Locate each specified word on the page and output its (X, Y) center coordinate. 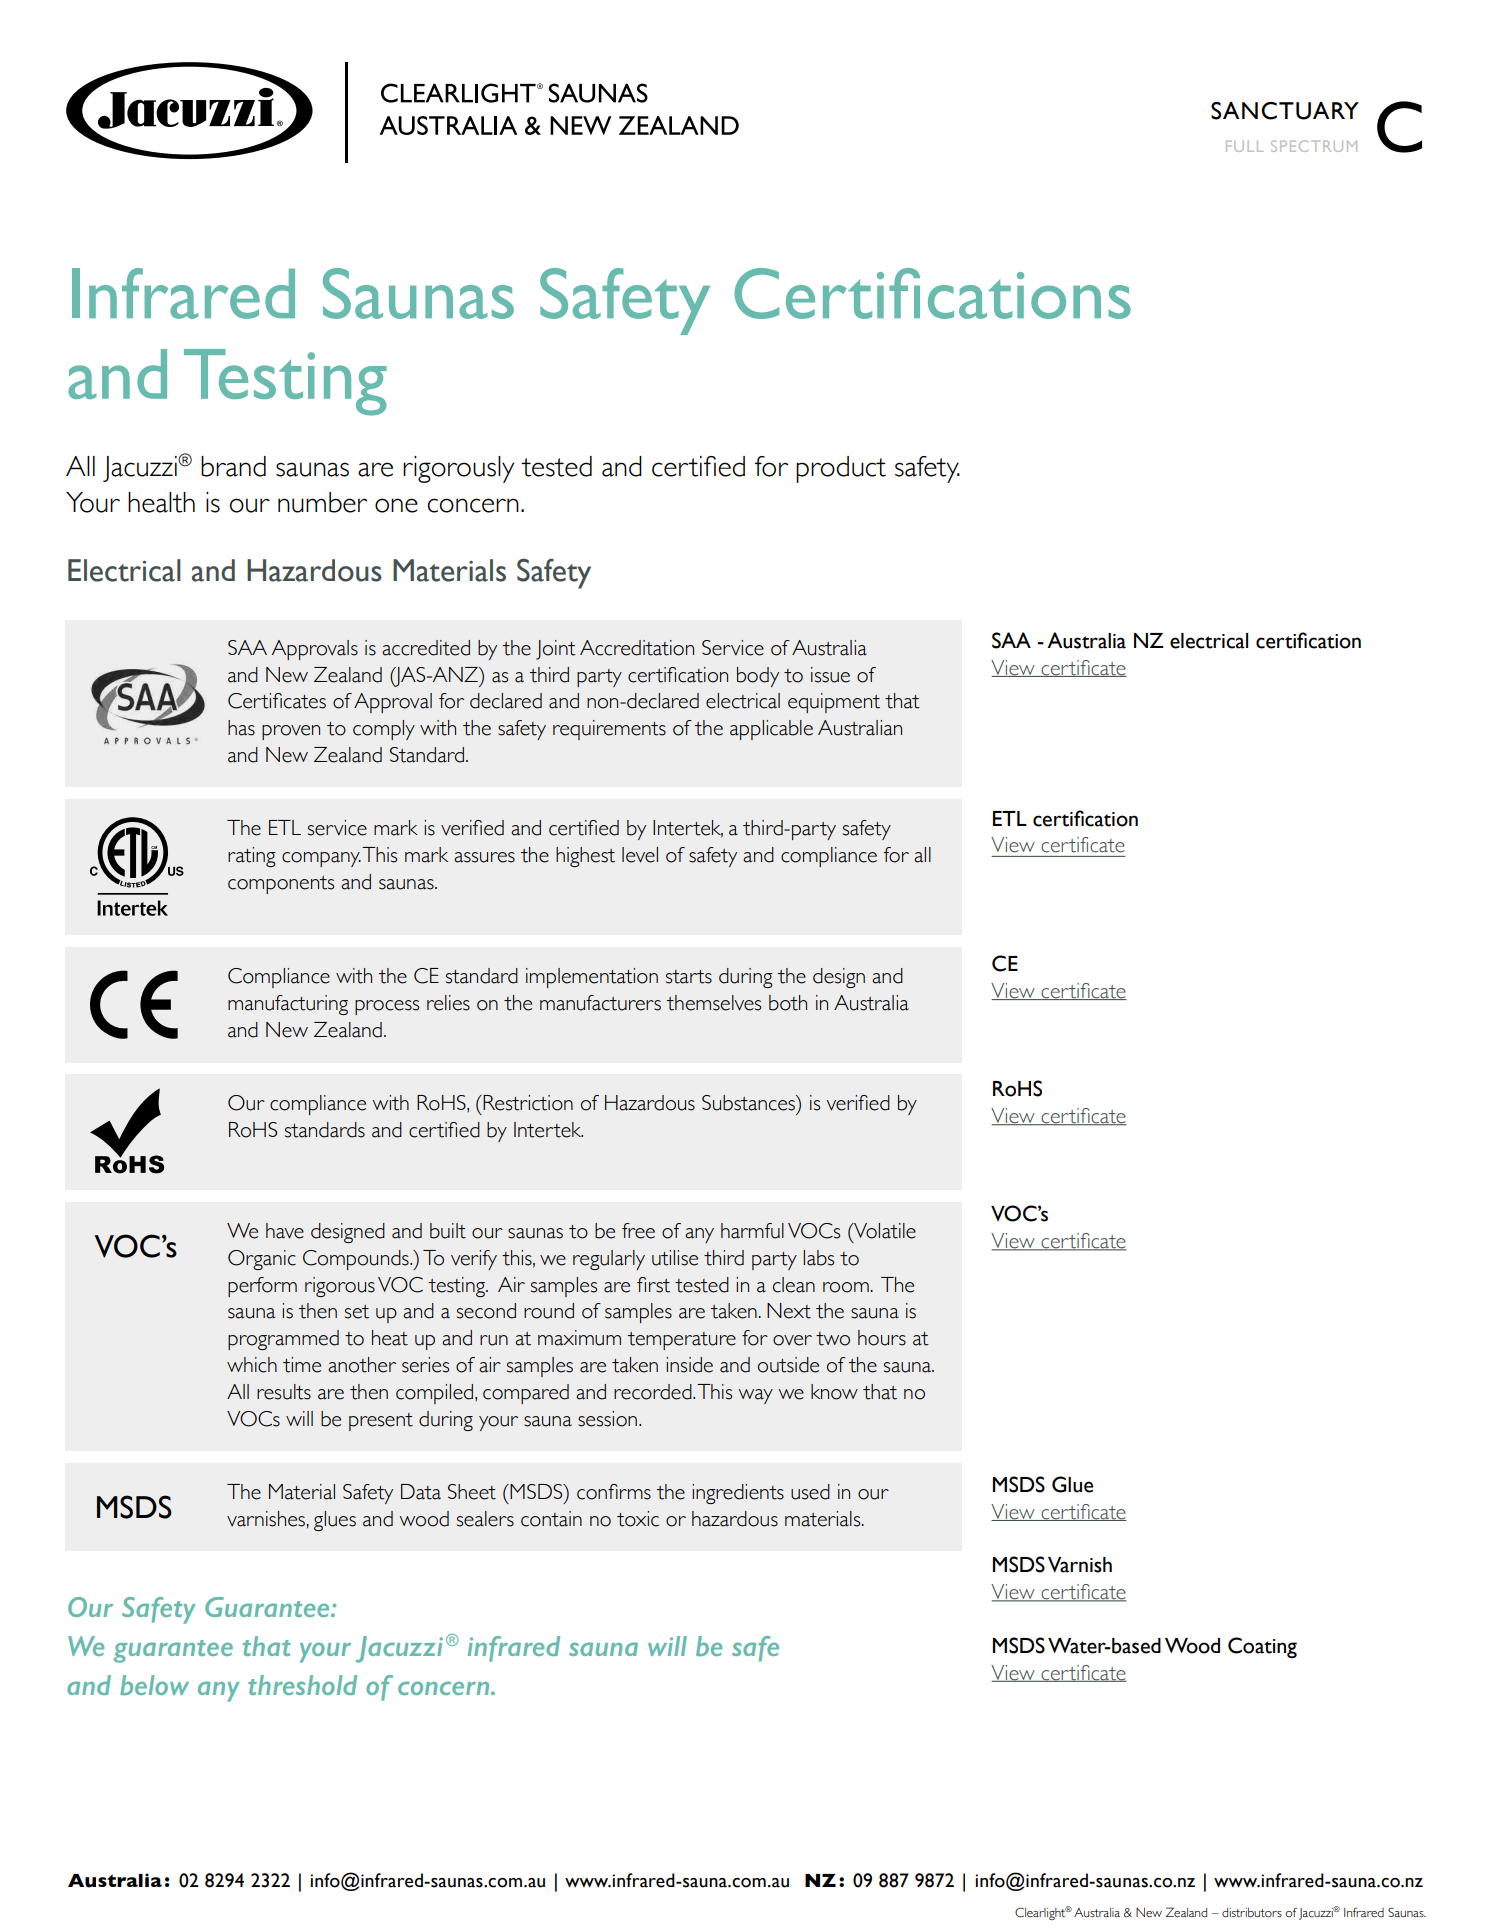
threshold (302, 1685)
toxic (638, 1519)
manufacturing (288, 1005)
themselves (714, 1003)
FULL (1244, 146)
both (788, 1003)
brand (233, 466)
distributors (1252, 1913)
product (841, 469)
